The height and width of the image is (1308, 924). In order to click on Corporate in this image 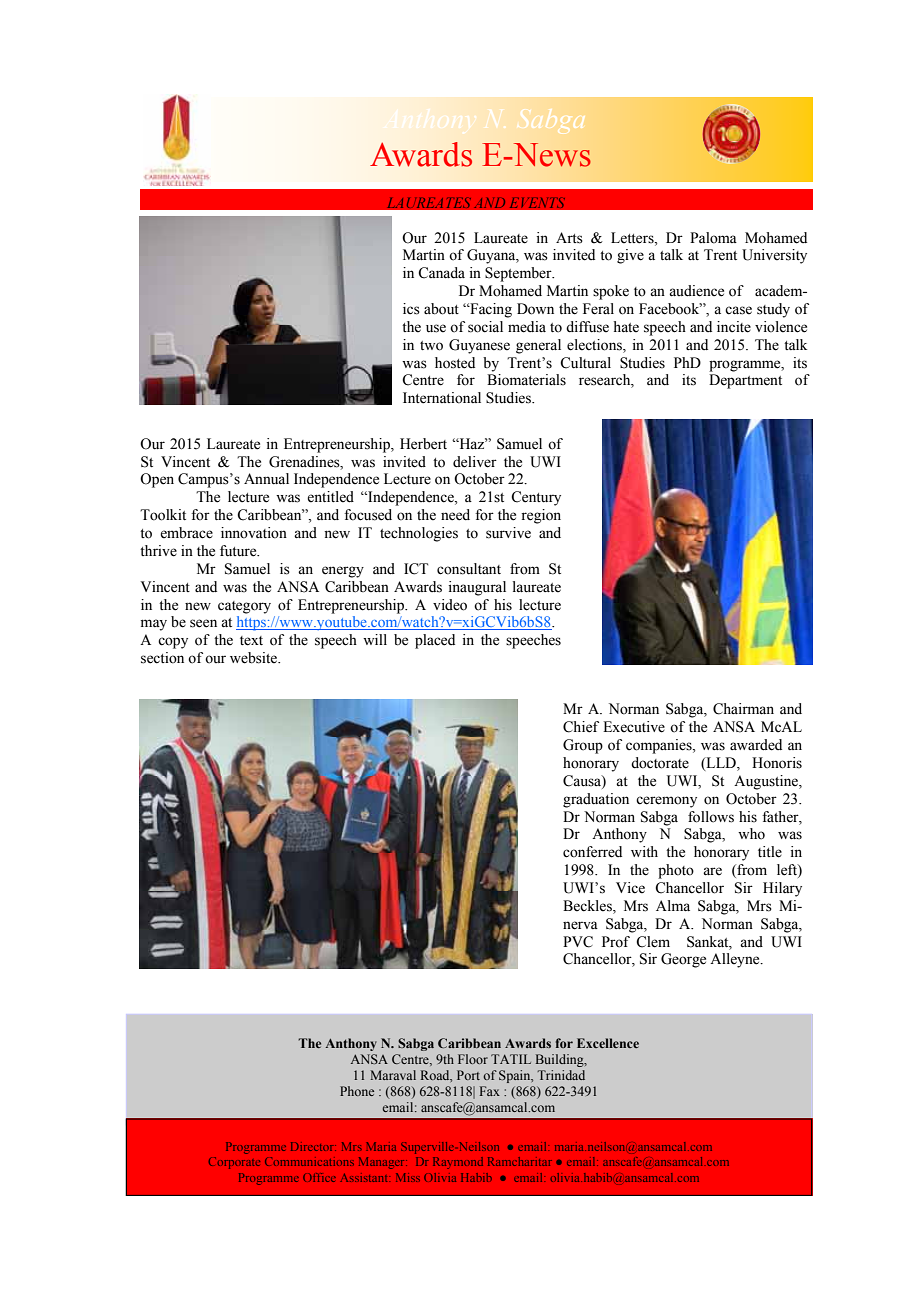, I will do `click(234, 1163)`.
